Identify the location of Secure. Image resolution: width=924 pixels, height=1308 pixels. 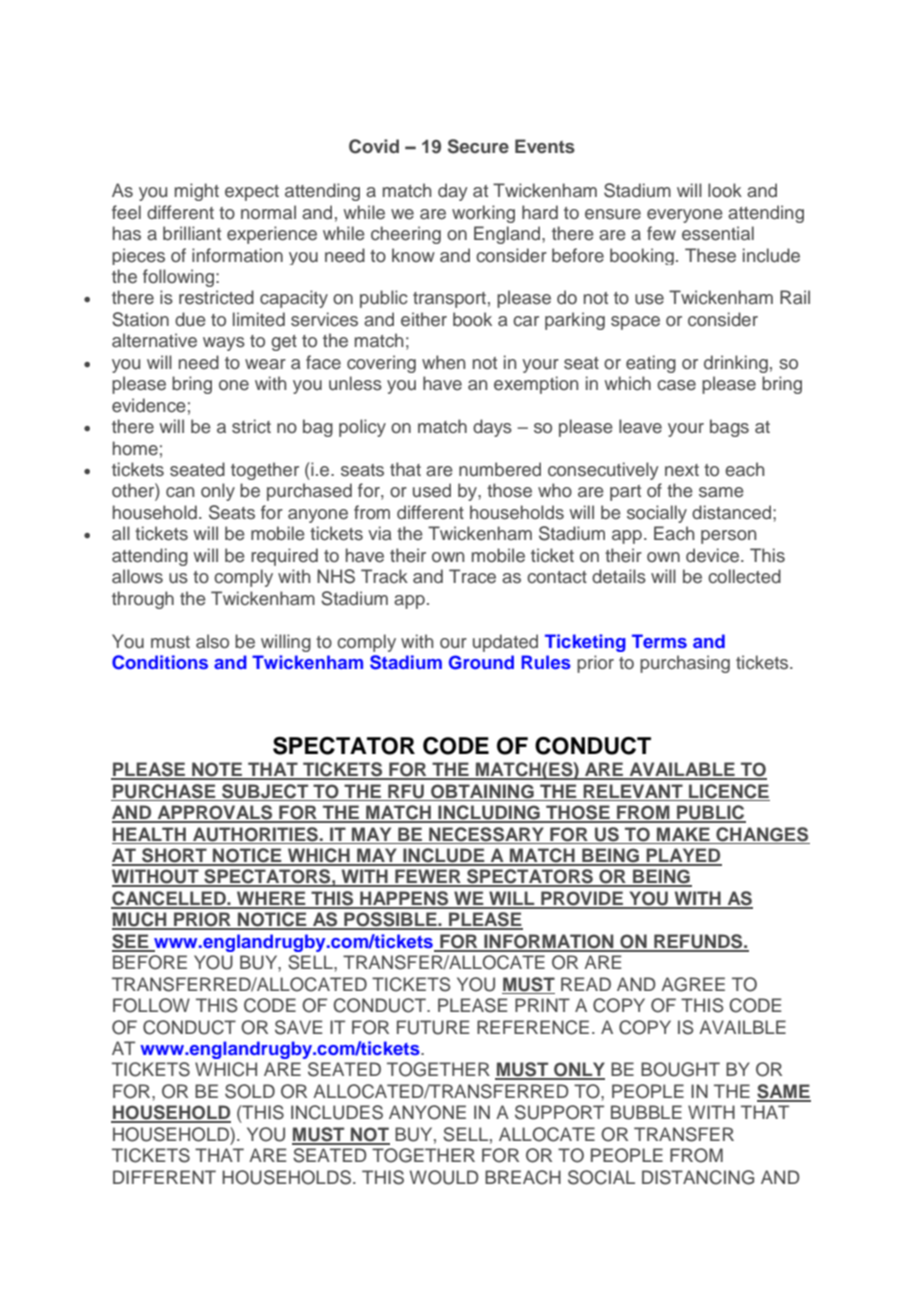
(478, 146).
